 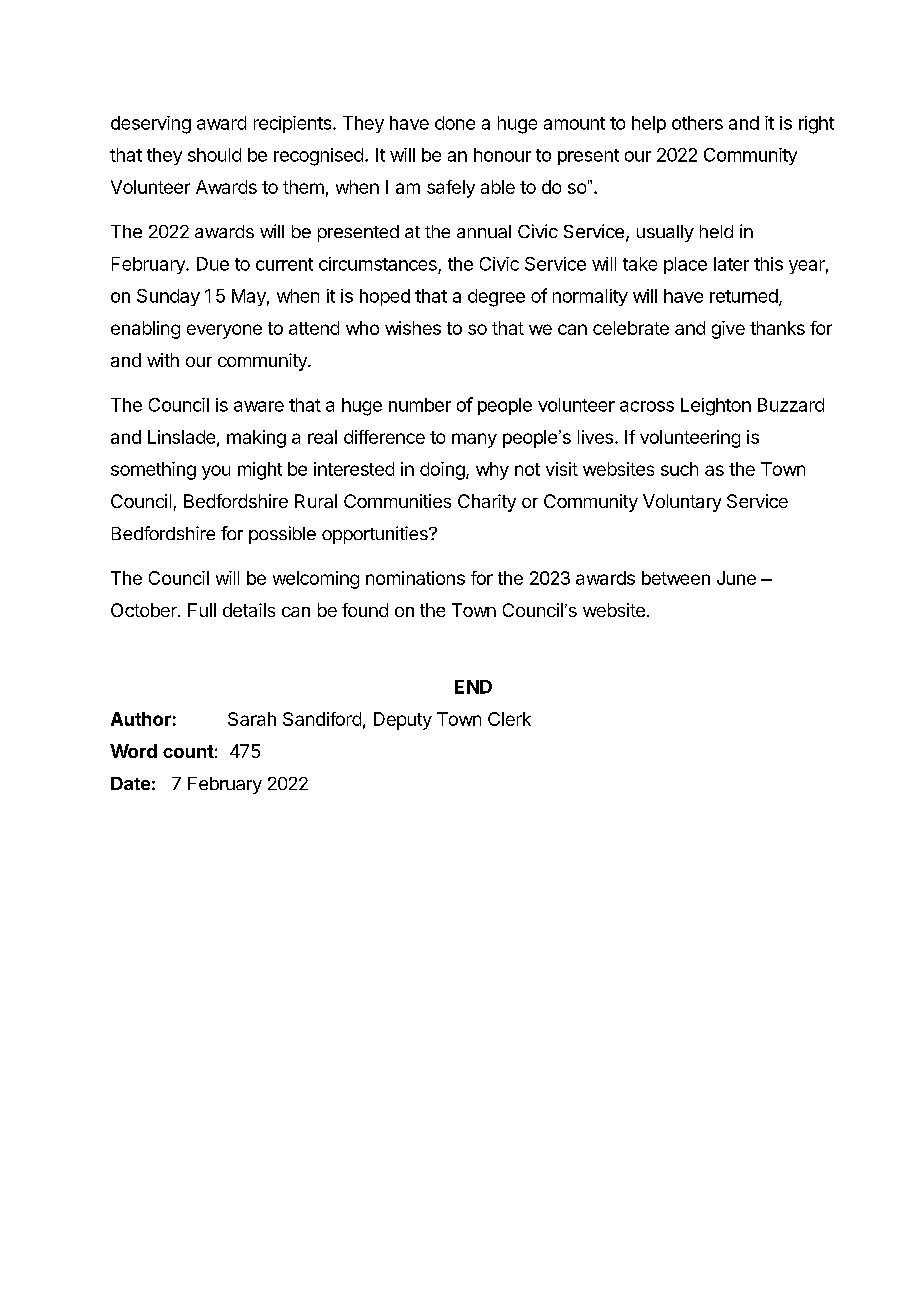 What do you see at coordinates (282, 535) in the document?
I see `possible` at bounding box center [282, 535].
